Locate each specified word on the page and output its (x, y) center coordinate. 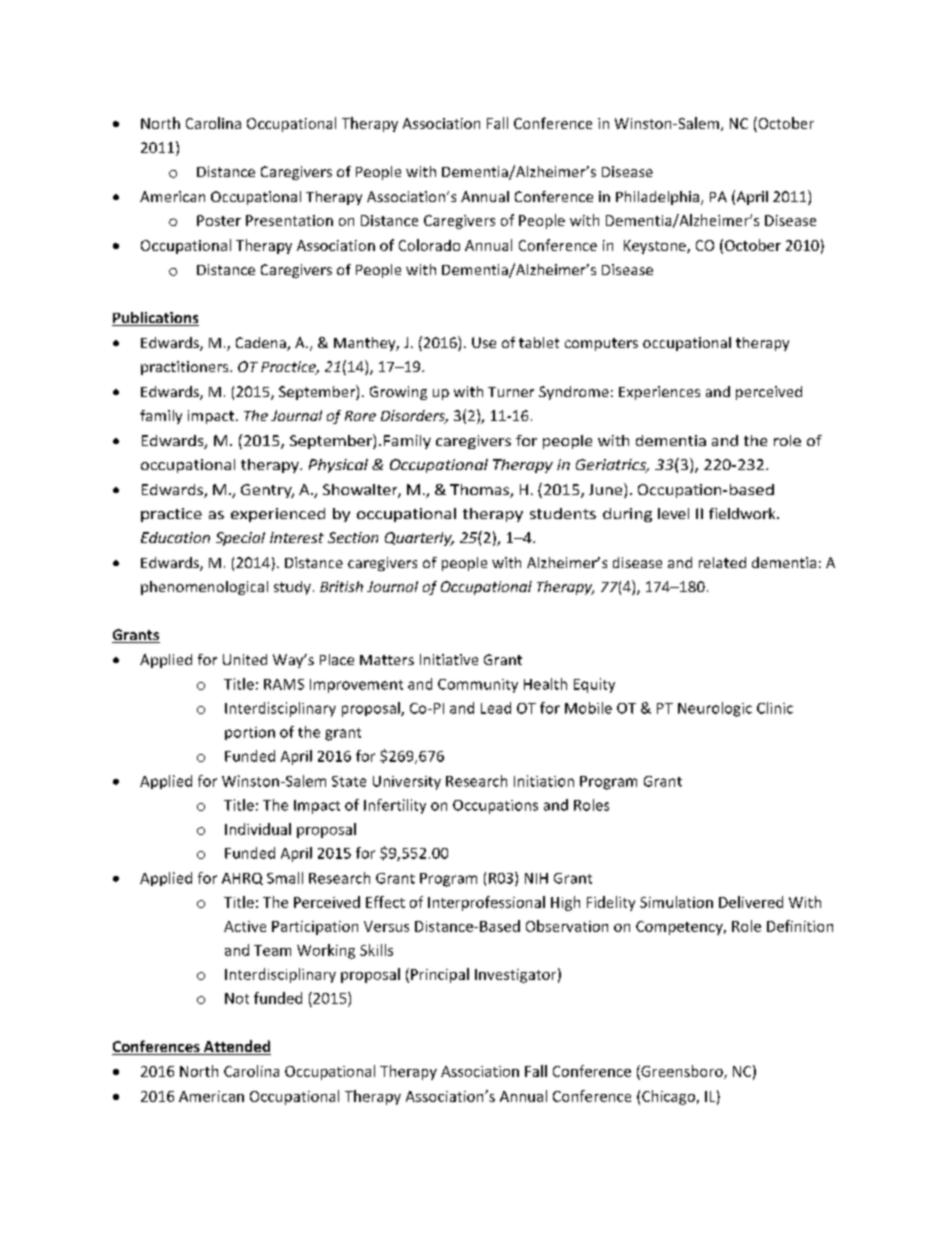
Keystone (656, 247)
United (245, 659)
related (722, 562)
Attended (236, 1047)
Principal (440, 975)
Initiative (449, 659)
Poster (219, 220)
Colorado (429, 245)
